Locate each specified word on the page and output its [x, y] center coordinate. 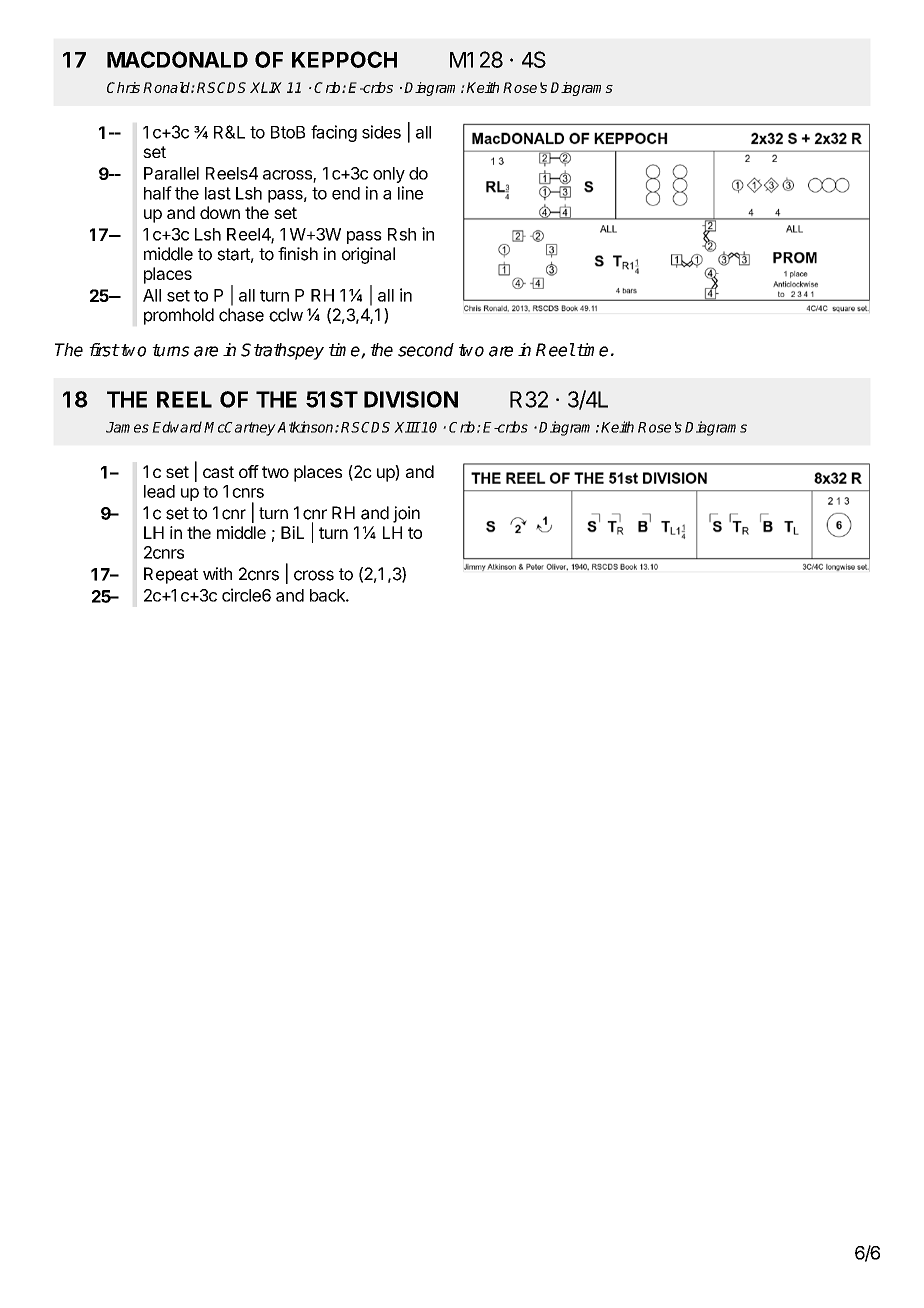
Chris [123, 87]
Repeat [171, 575]
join [406, 514]
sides [381, 132]
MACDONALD [177, 59]
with [217, 573]
